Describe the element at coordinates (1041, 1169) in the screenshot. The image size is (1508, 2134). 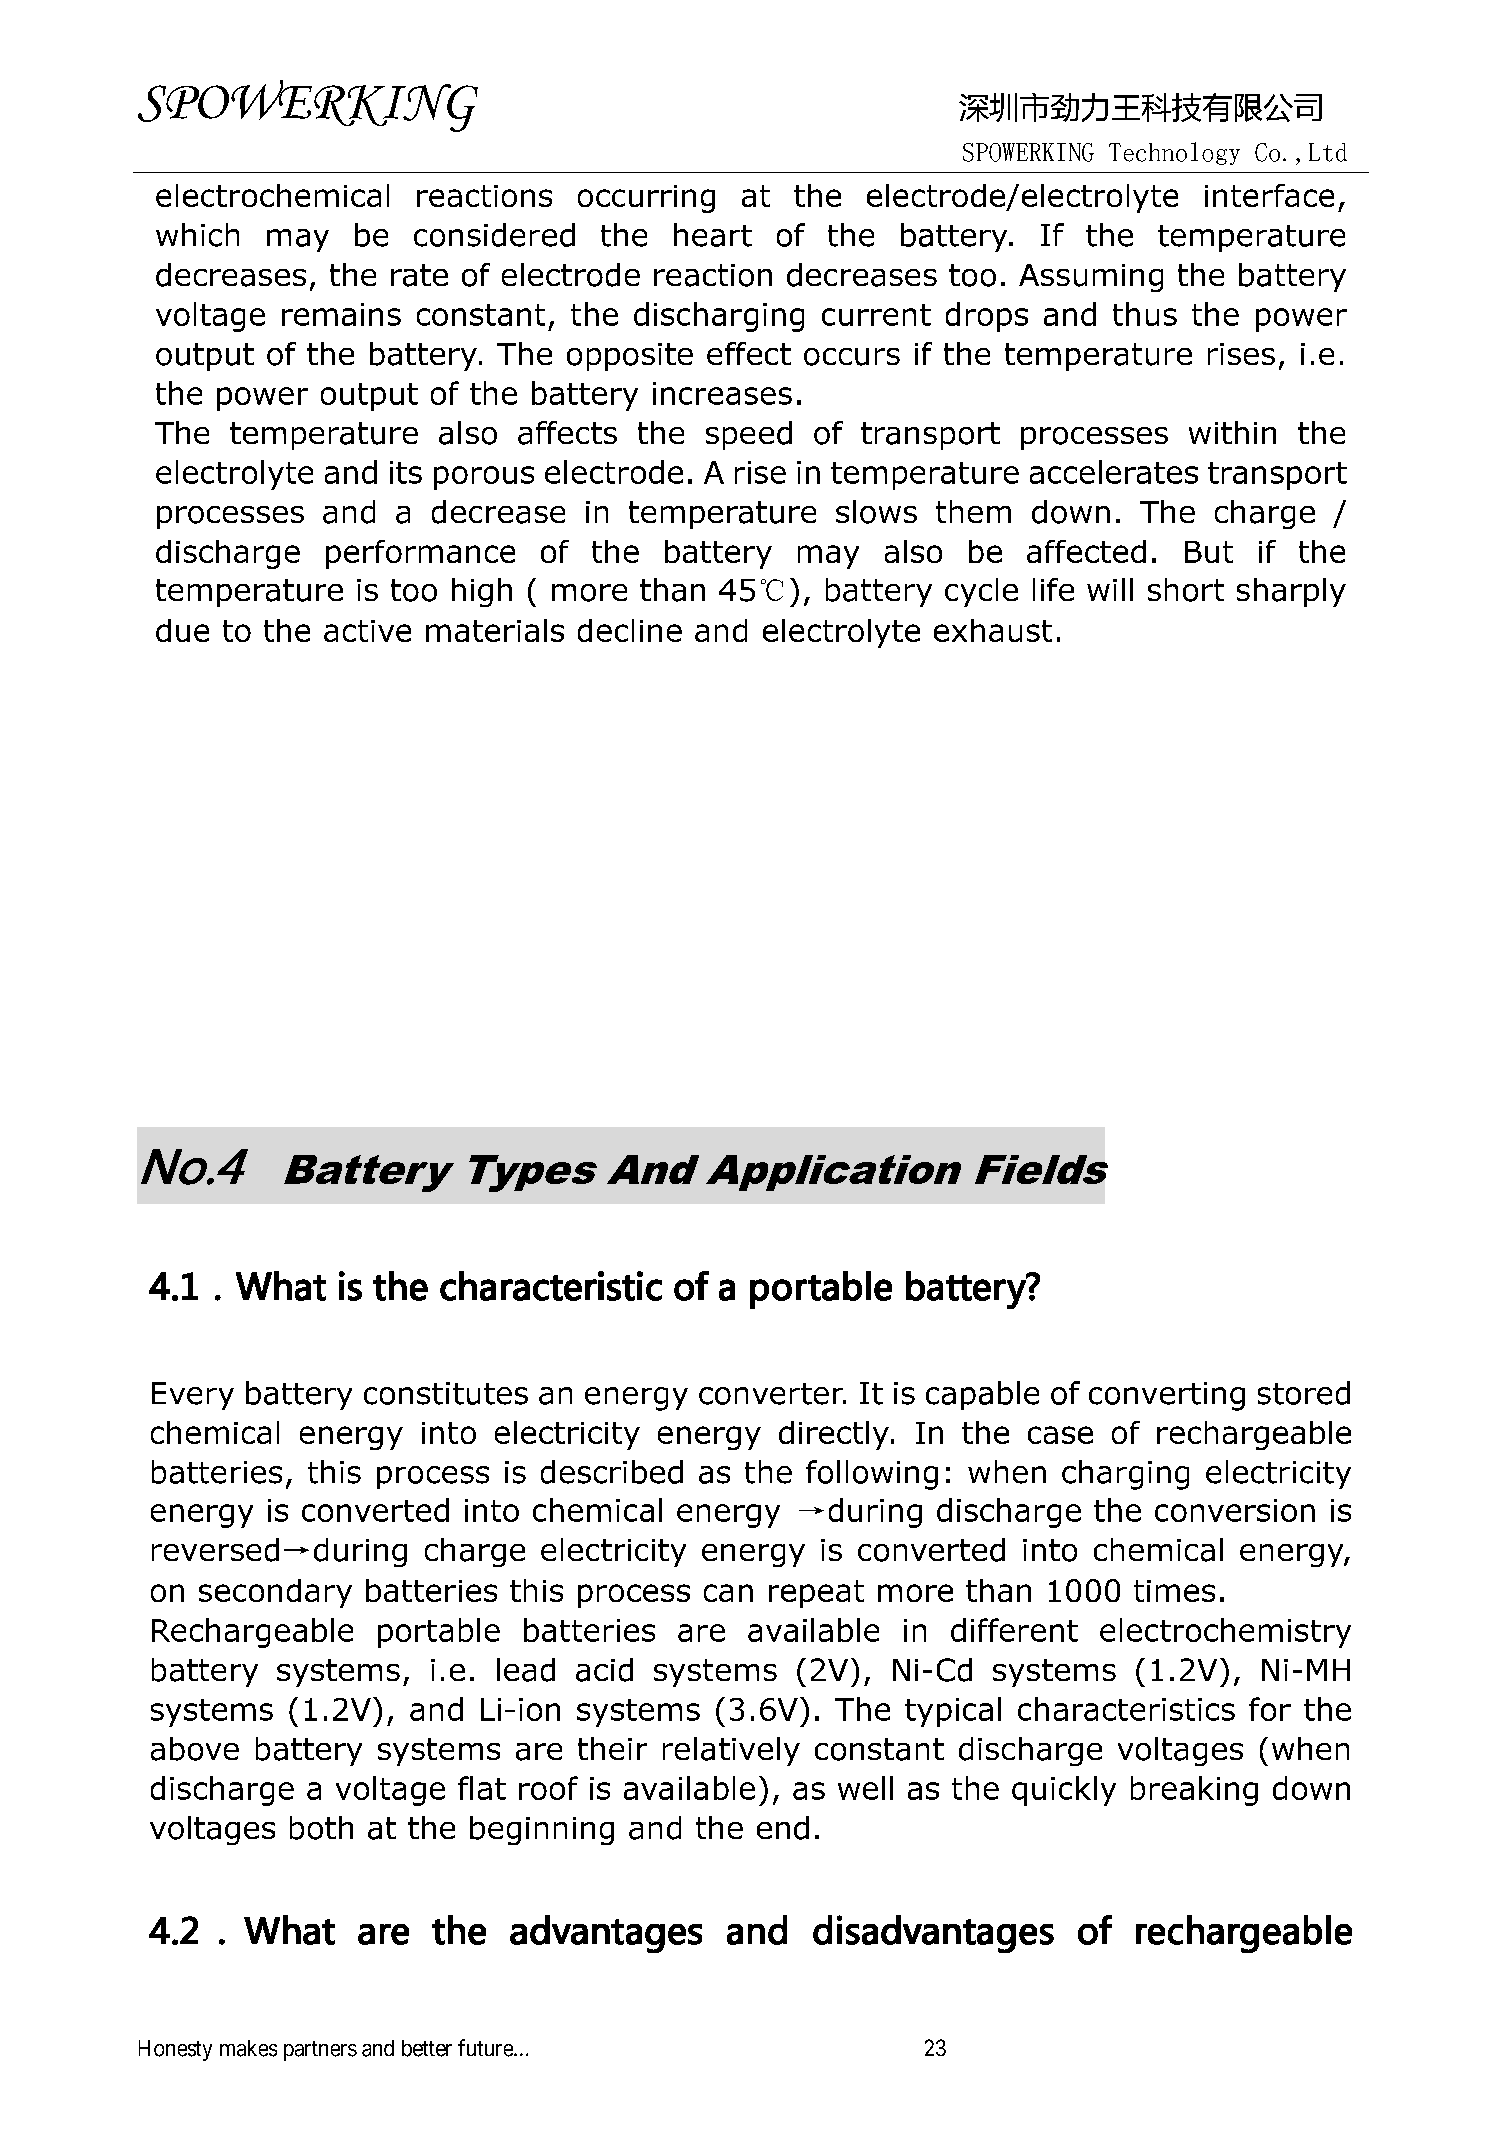
I see `Fields` at that location.
